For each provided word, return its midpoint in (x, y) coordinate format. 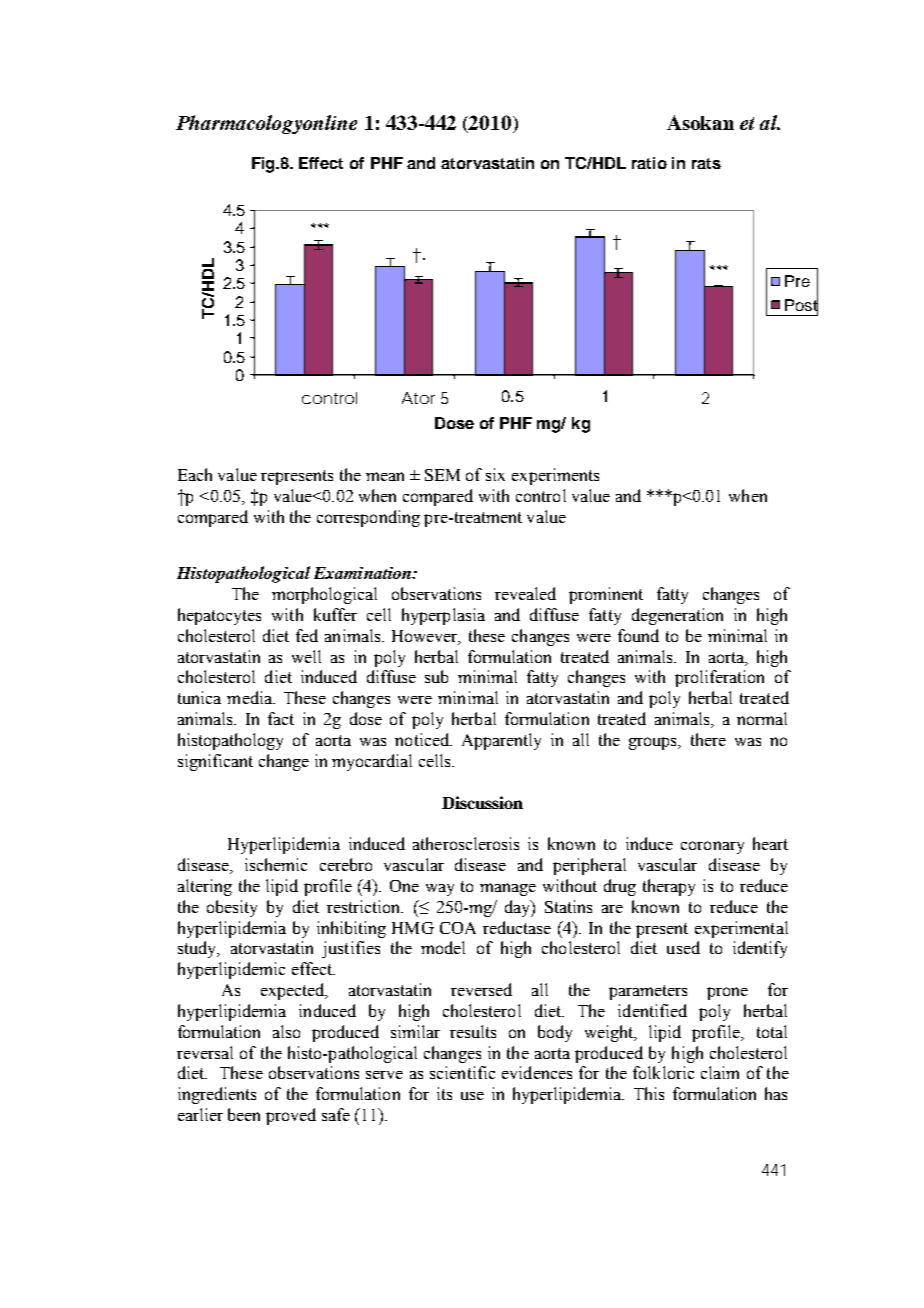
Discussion (482, 802)
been (244, 1114)
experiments (555, 476)
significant (215, 762)
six (495, 474)
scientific (462, 1072)
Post (801, 304)
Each (195, 474)
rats (706, 163)
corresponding (368, 518)
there (708, 739)
